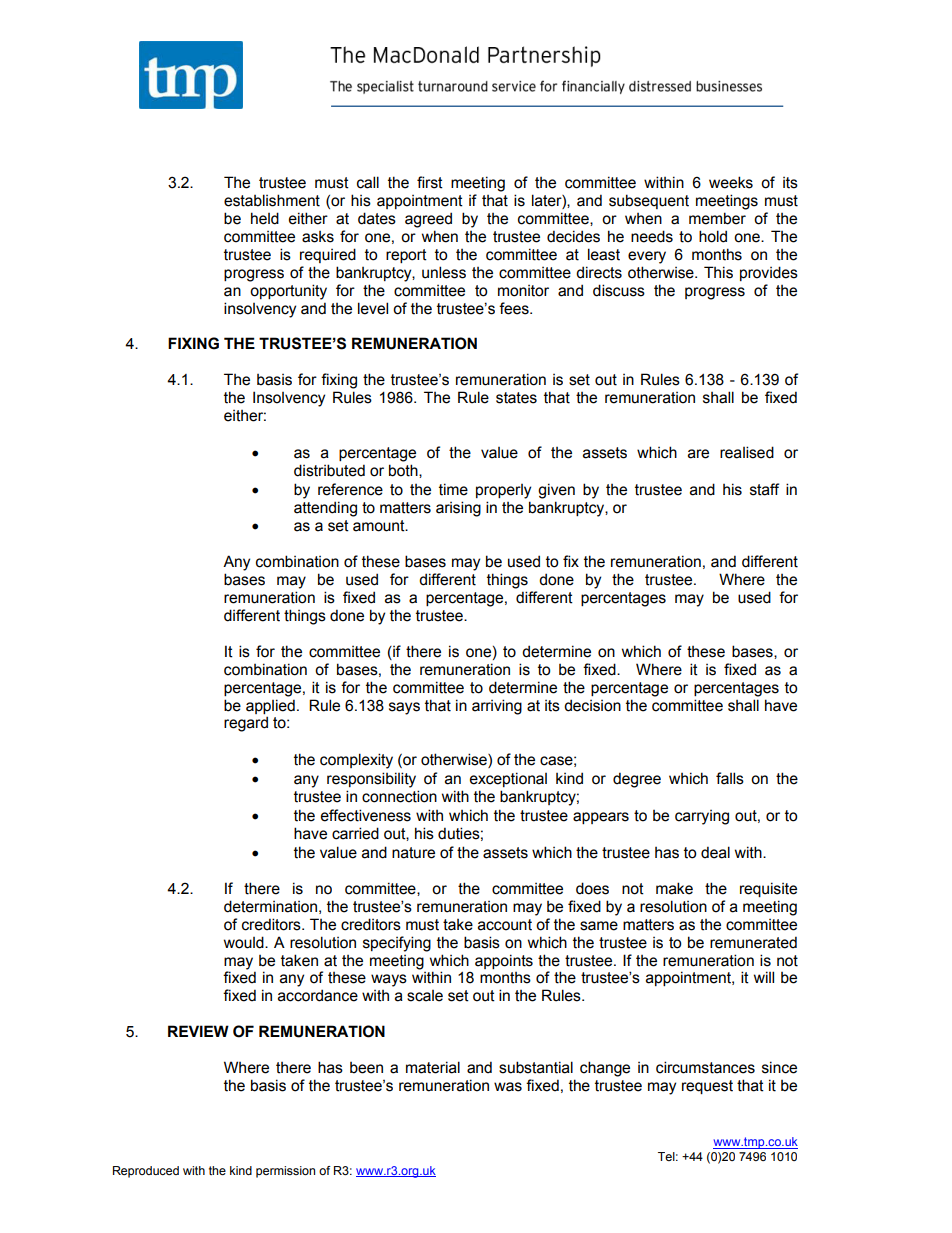 This screenshot has width=952, height=1233. I want to click on held, so click(265, 218).
